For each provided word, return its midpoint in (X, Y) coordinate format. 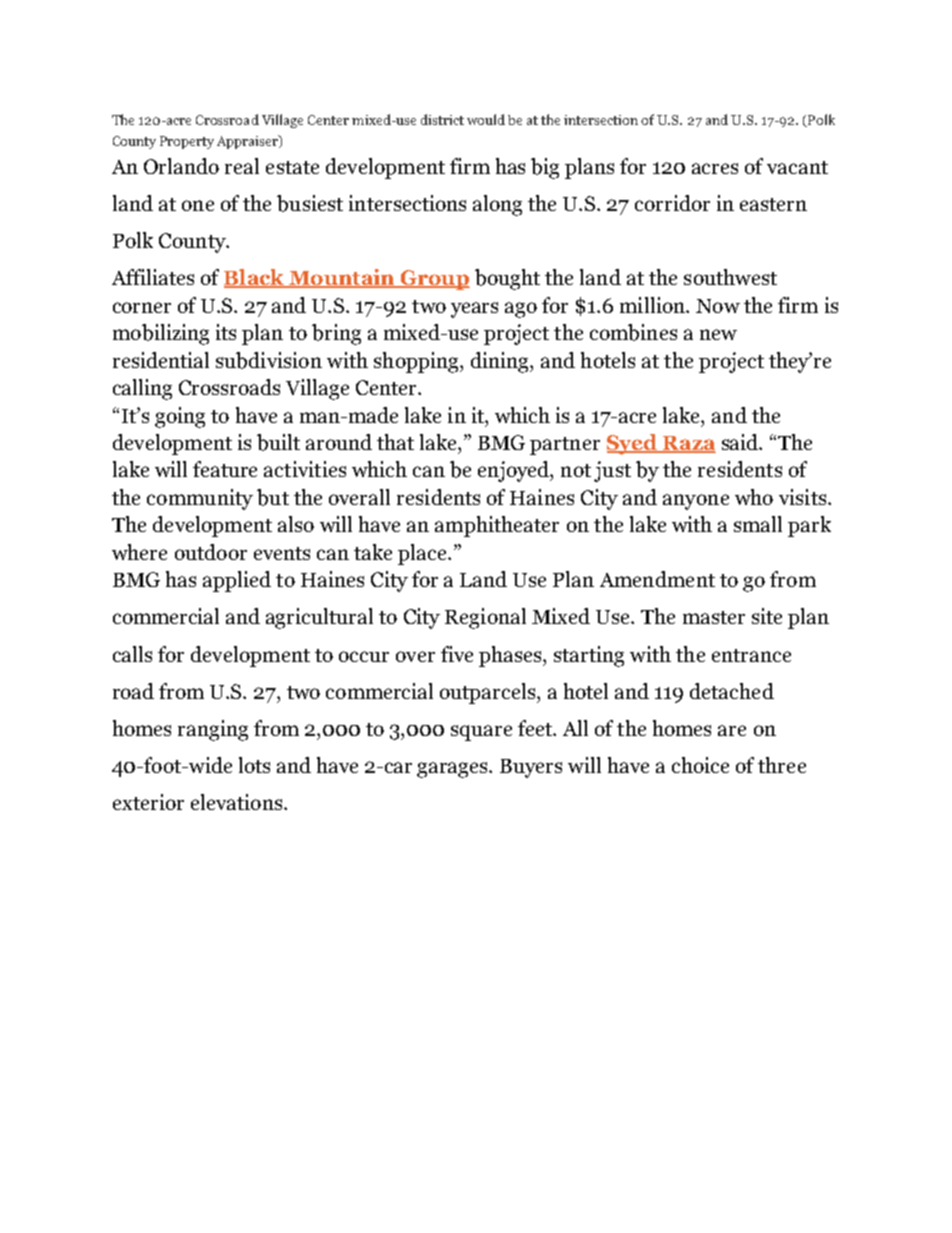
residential (161, 360)
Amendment (657, 579)
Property (187, 142)
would (486, 119)
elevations (238, 802)
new (718, 334)
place (423, 554)
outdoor (211, 552)
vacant (797, 167)
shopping (417, 362)
